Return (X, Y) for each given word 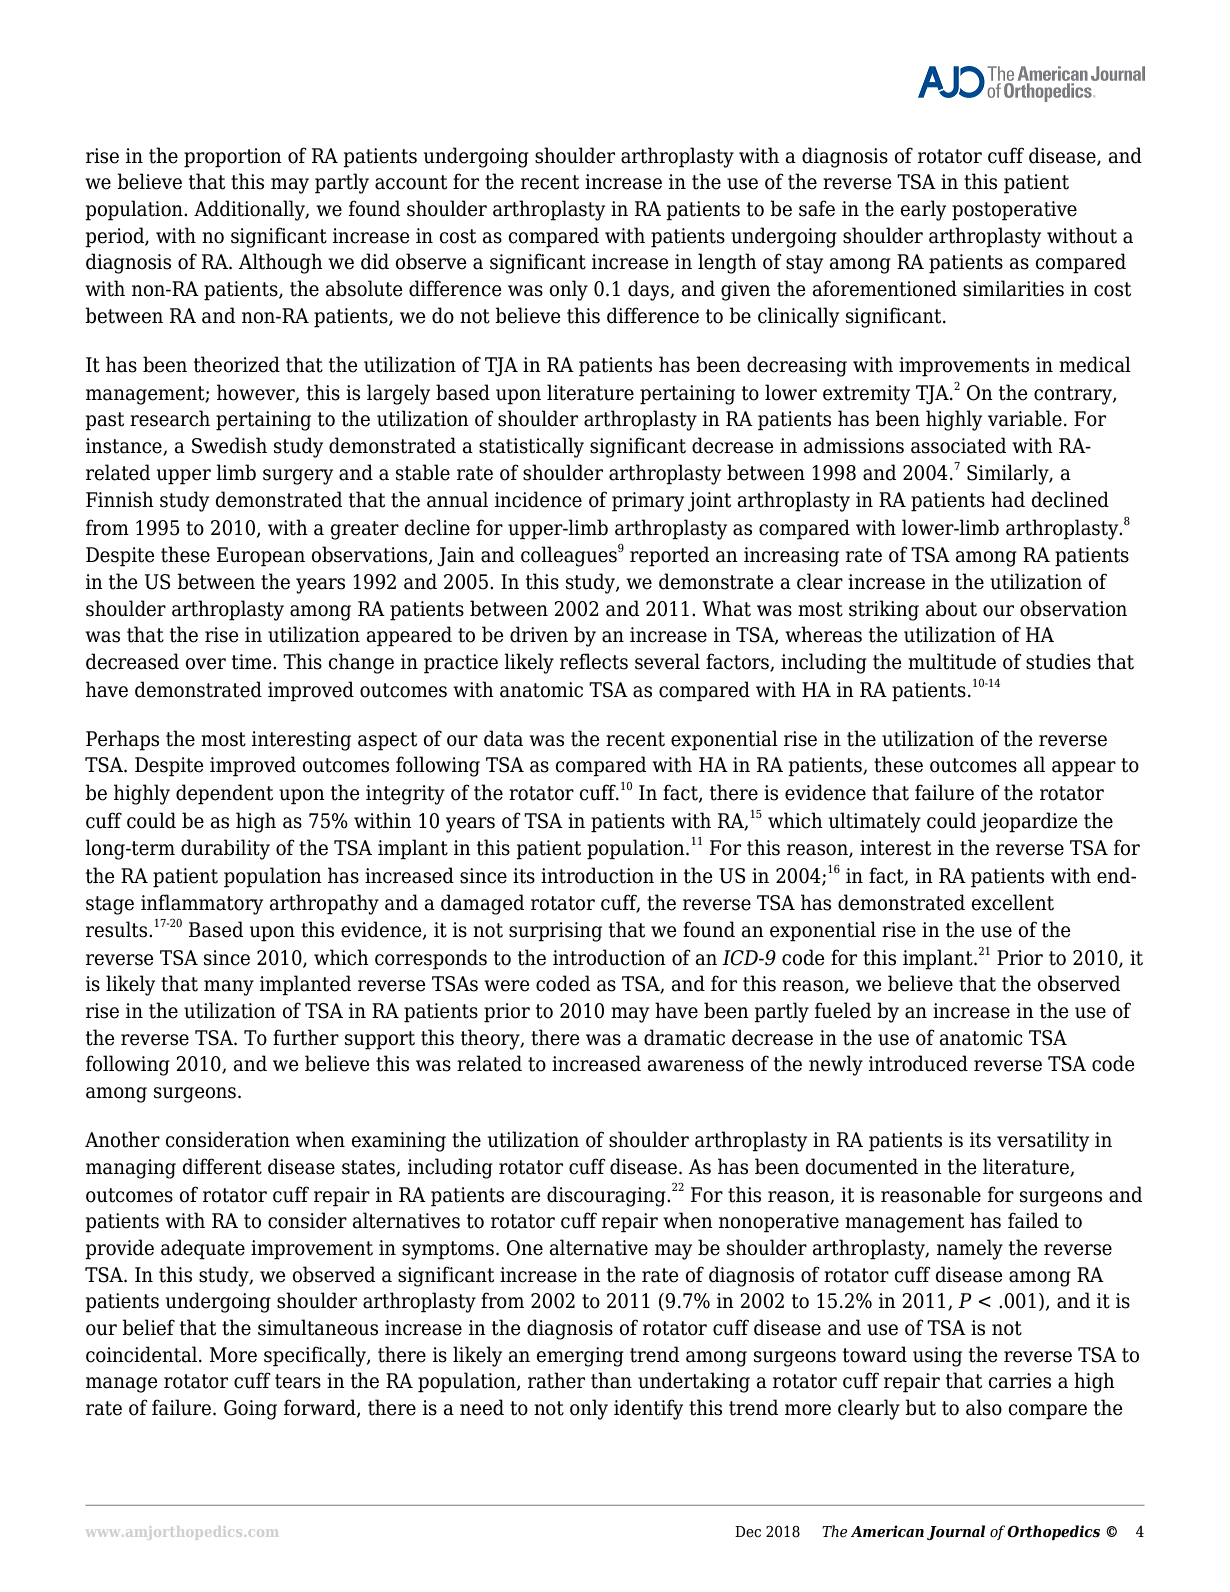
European (261, 557)
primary (648, 502)
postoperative (1014, 211)
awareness (696, 1066)
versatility (1043, 1141)
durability (225, 849)
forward (321, 1408)
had (1008, 499)
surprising (555, 932)
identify (648, 1409)
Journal (956, 1532)
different (222, 1166)
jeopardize (1029, 822)
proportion (233, 158)
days (649, 290)
